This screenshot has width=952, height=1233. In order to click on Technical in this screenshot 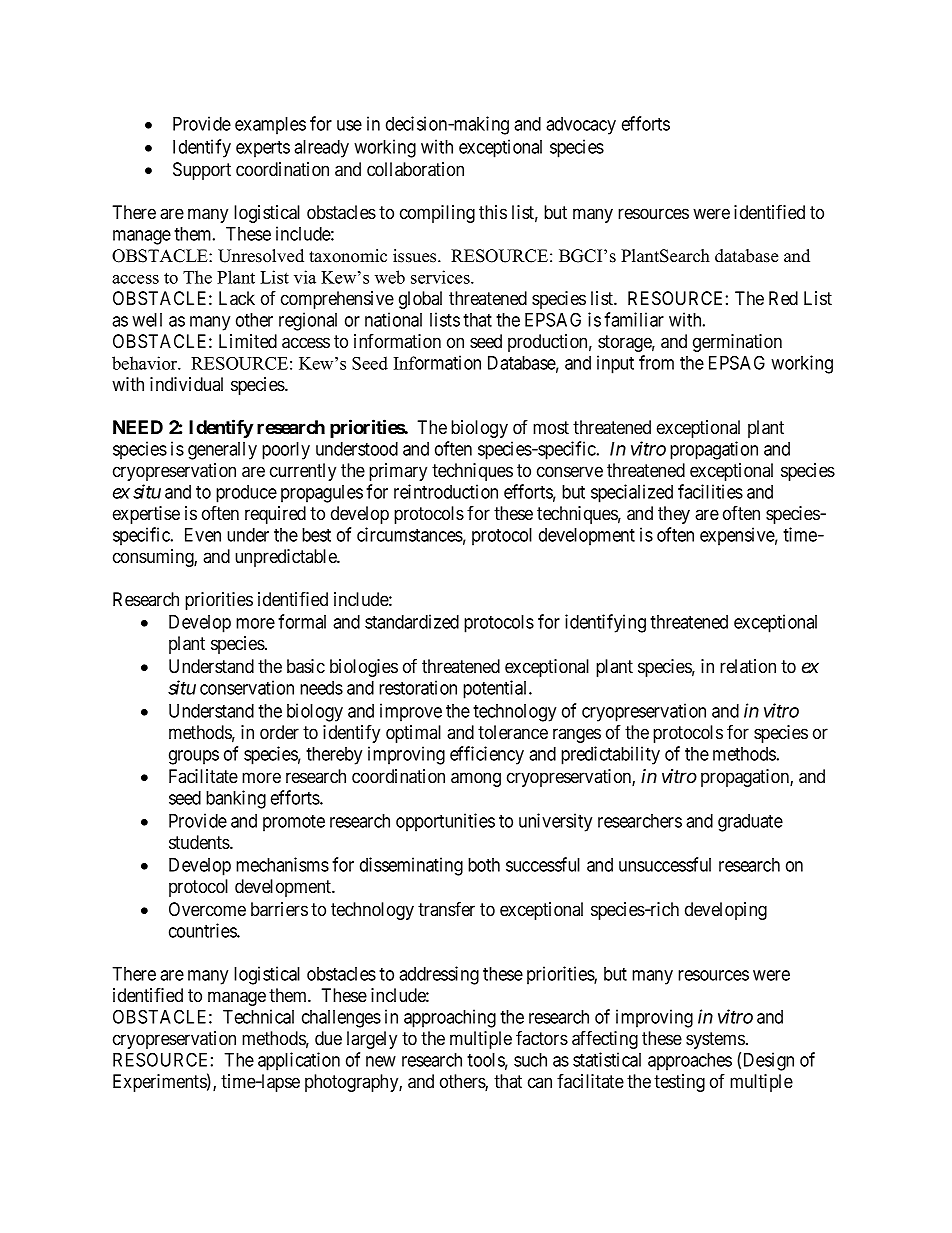, I will do `click(258, 1016)`.
